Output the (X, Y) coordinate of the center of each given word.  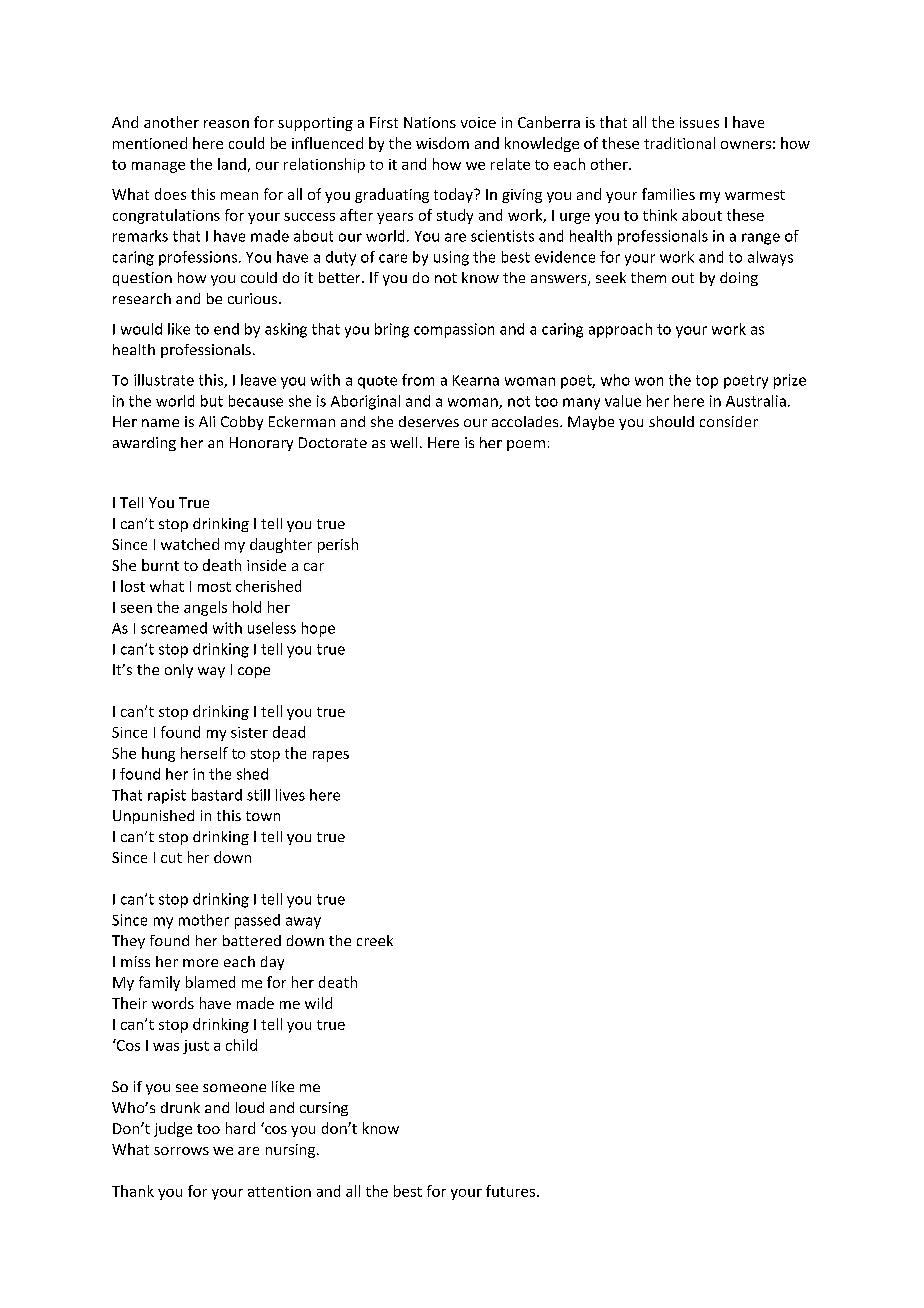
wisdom (442, 143)
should (671, 421)
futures (512, 1191)
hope (318, 629)
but (212, 401)
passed (257, 921)
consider (729, 421)
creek (375, 940)
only (179, 671)
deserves (429, 421)
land (232, 164)
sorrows (181, 1151)
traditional (679, 143)
